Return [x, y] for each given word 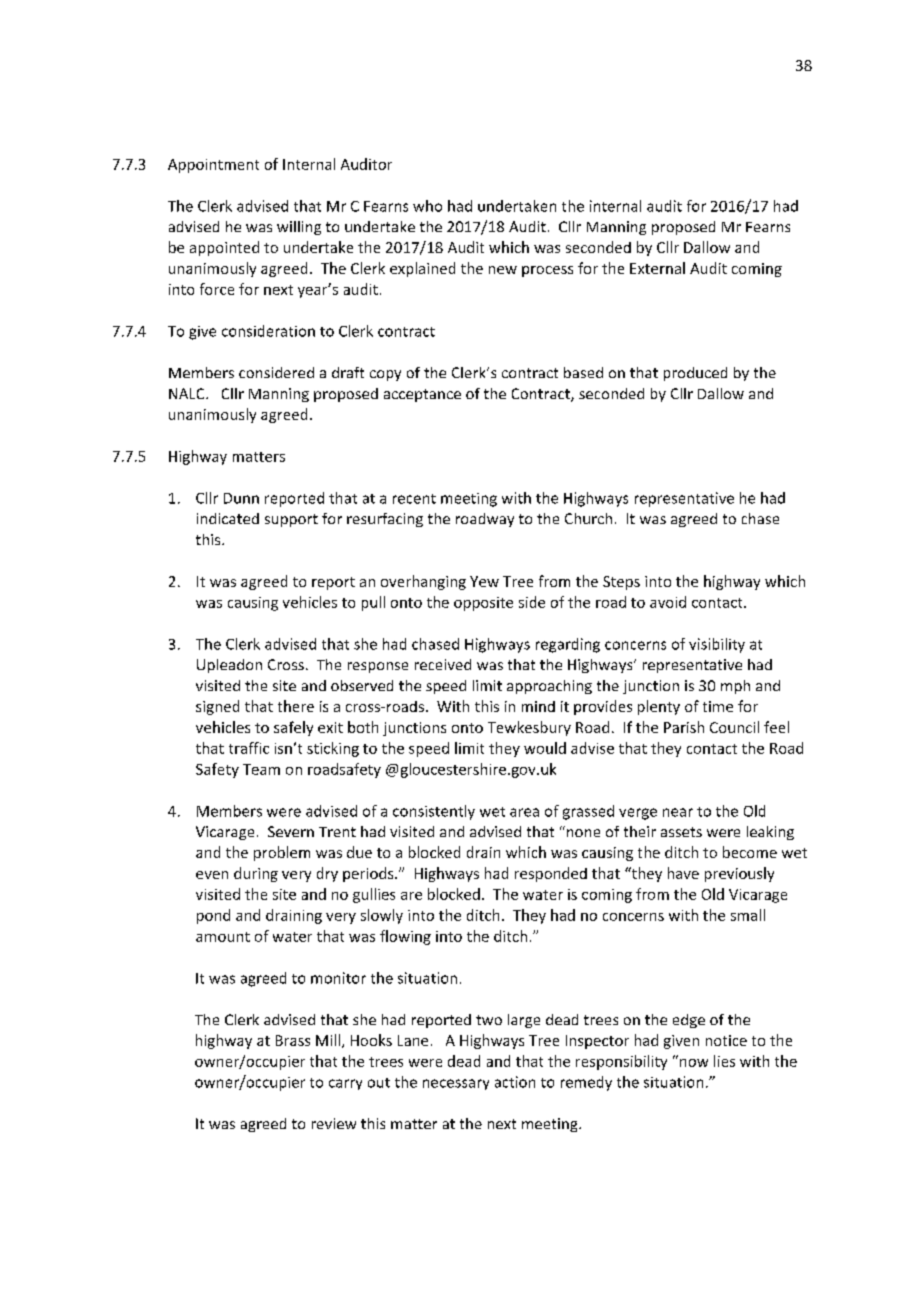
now [694, 1063]
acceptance [422, 395]
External [657, 268]
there [296, 706]
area [524, 812]
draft [348, 372]
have [683, 873]
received [443, 664]
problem [282, 853]
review [334, 1123]
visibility [717, 645]
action [515, 1082]
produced [695, 374]
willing [299, 228]
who [427, 206]
